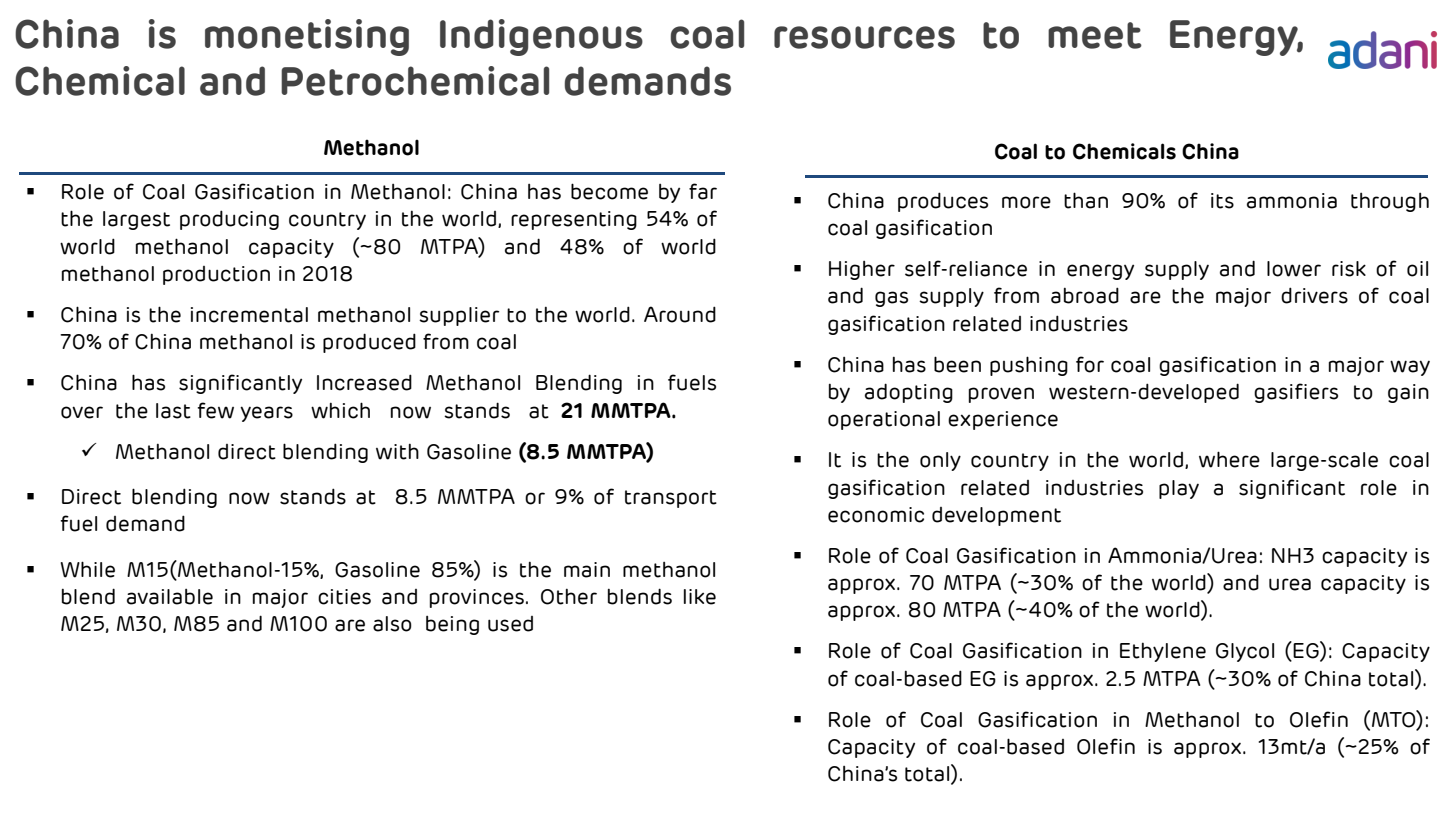  What do you see at coordinates (864, 37) in the screenshot?
I see `resources` at bounding box center [864, 37].
